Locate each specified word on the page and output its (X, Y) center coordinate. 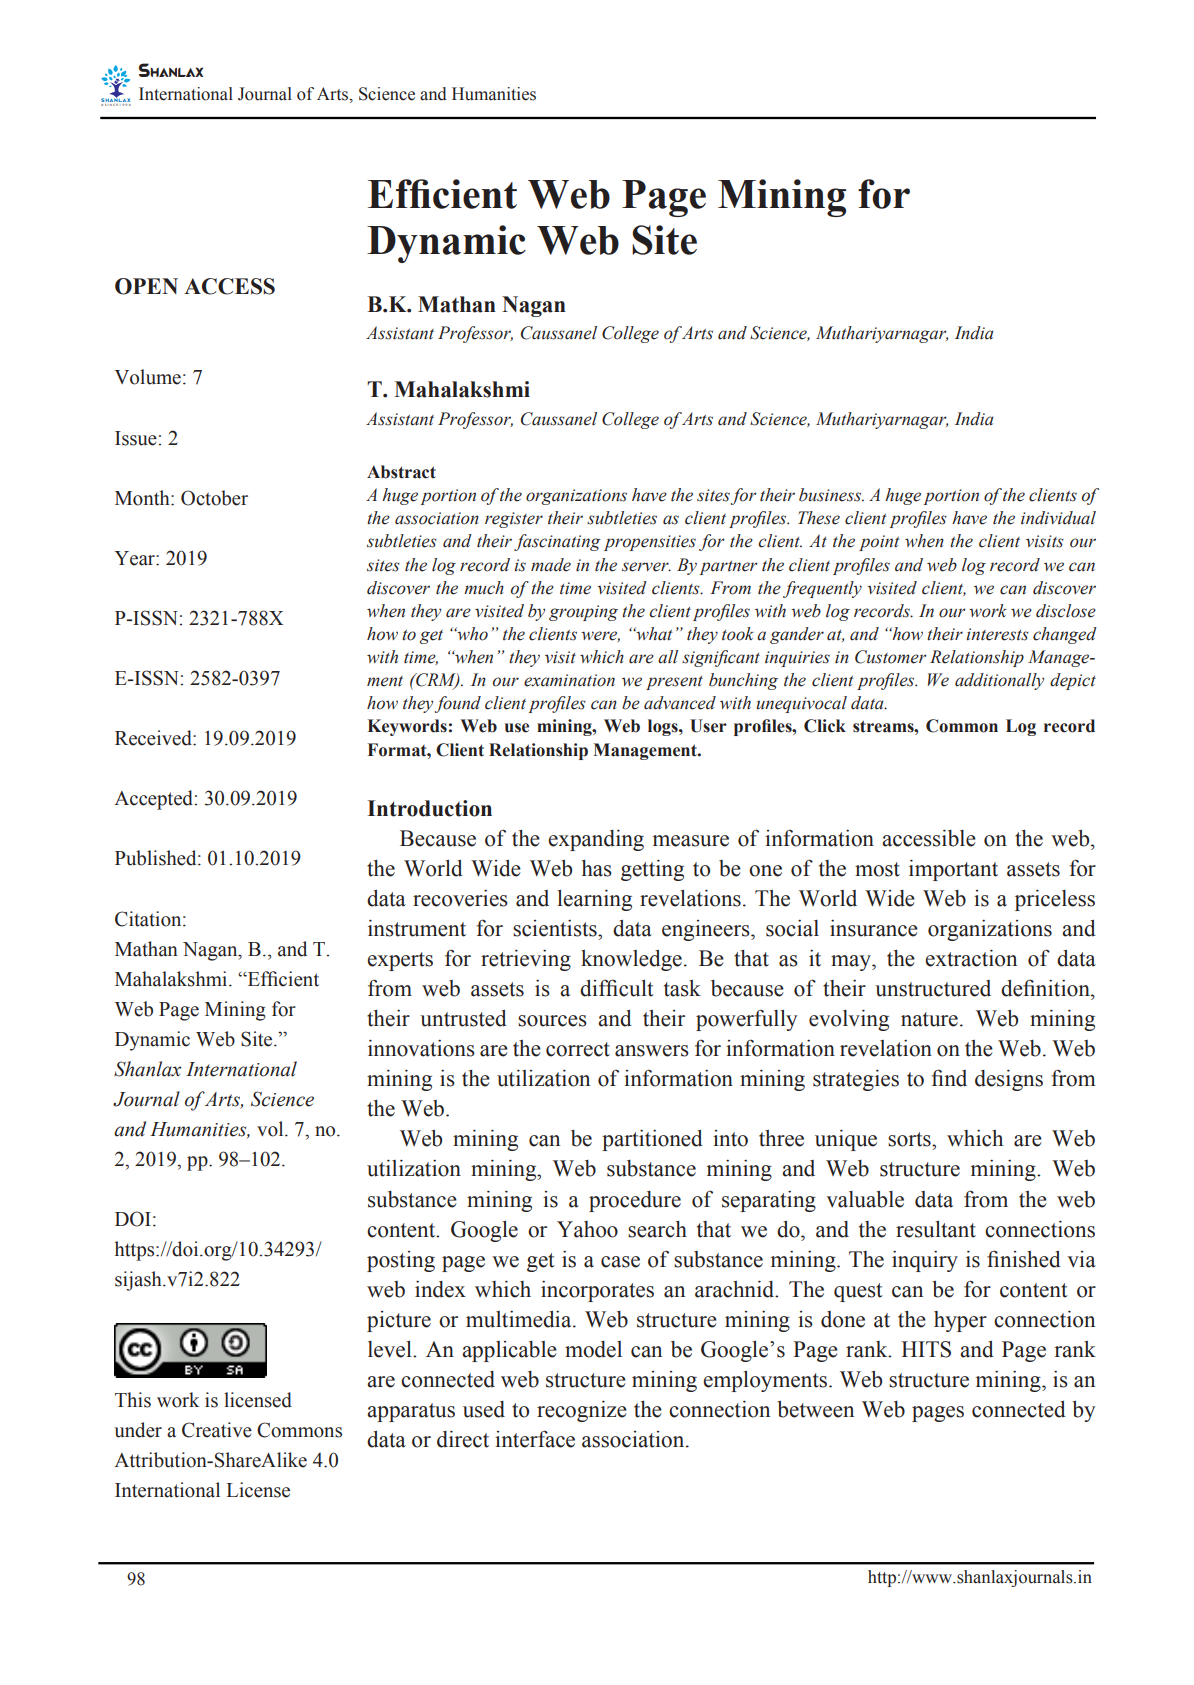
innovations (421, 1048)
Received (154, 738)
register (514, 520)
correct (578, 1049)
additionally (999, 681)
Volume (148, 377)
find (949, 1078)
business (831, 495)
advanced (680, 703)
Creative (217, 1430)
